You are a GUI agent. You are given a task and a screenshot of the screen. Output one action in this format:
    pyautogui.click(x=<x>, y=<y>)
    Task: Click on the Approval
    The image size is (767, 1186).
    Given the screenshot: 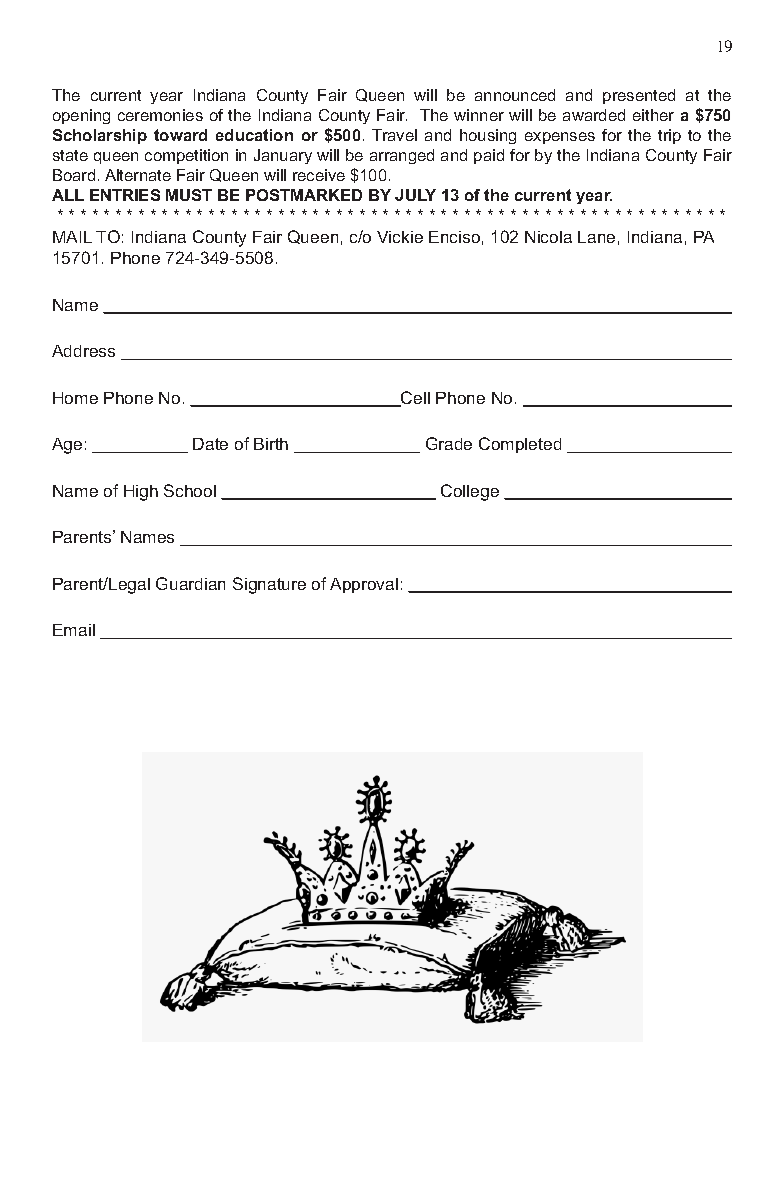 What is the action you would take?
    pyautogui.click(x=364, y=585)
